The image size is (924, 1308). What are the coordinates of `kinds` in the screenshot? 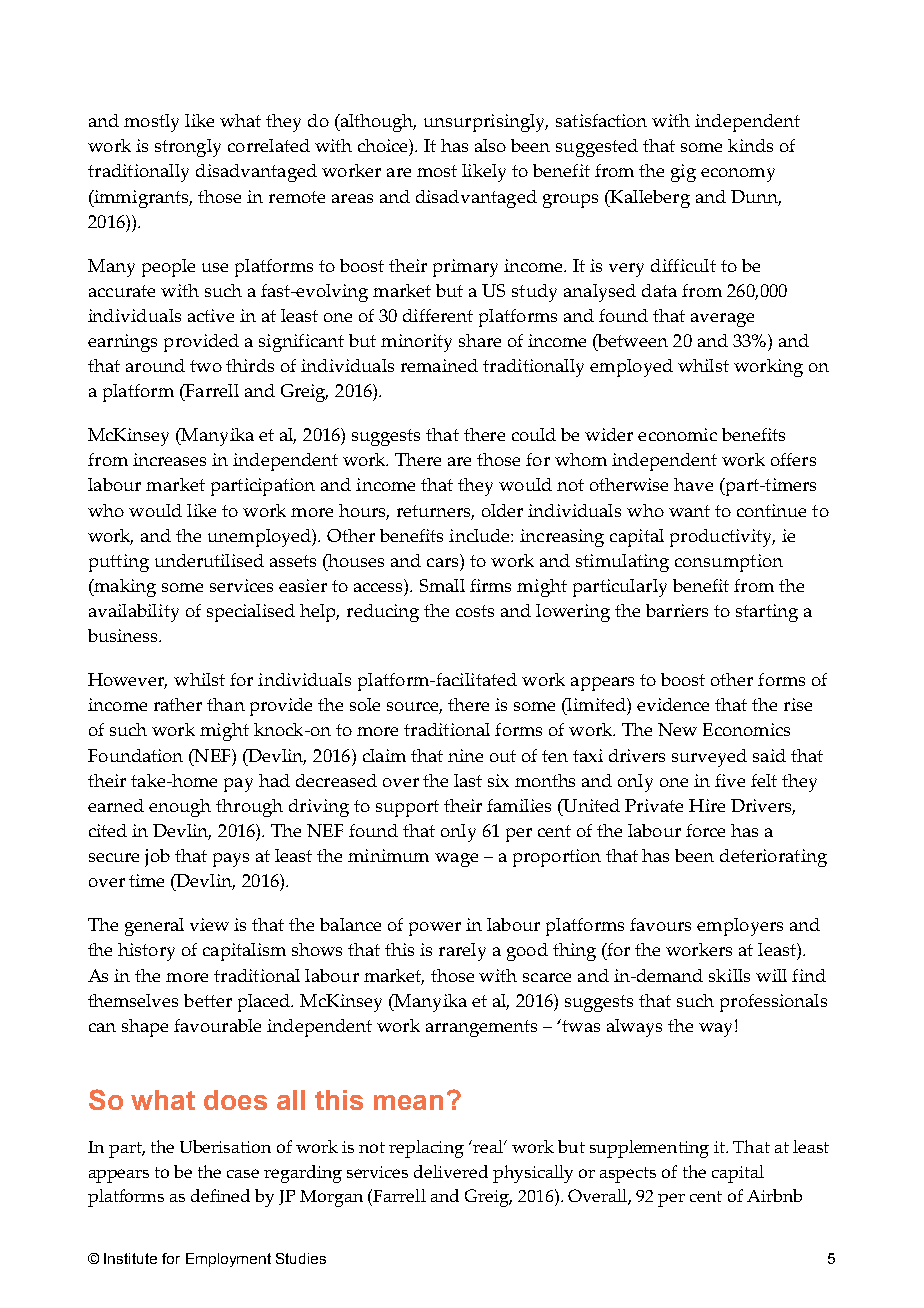 It's located at (750, 145).
